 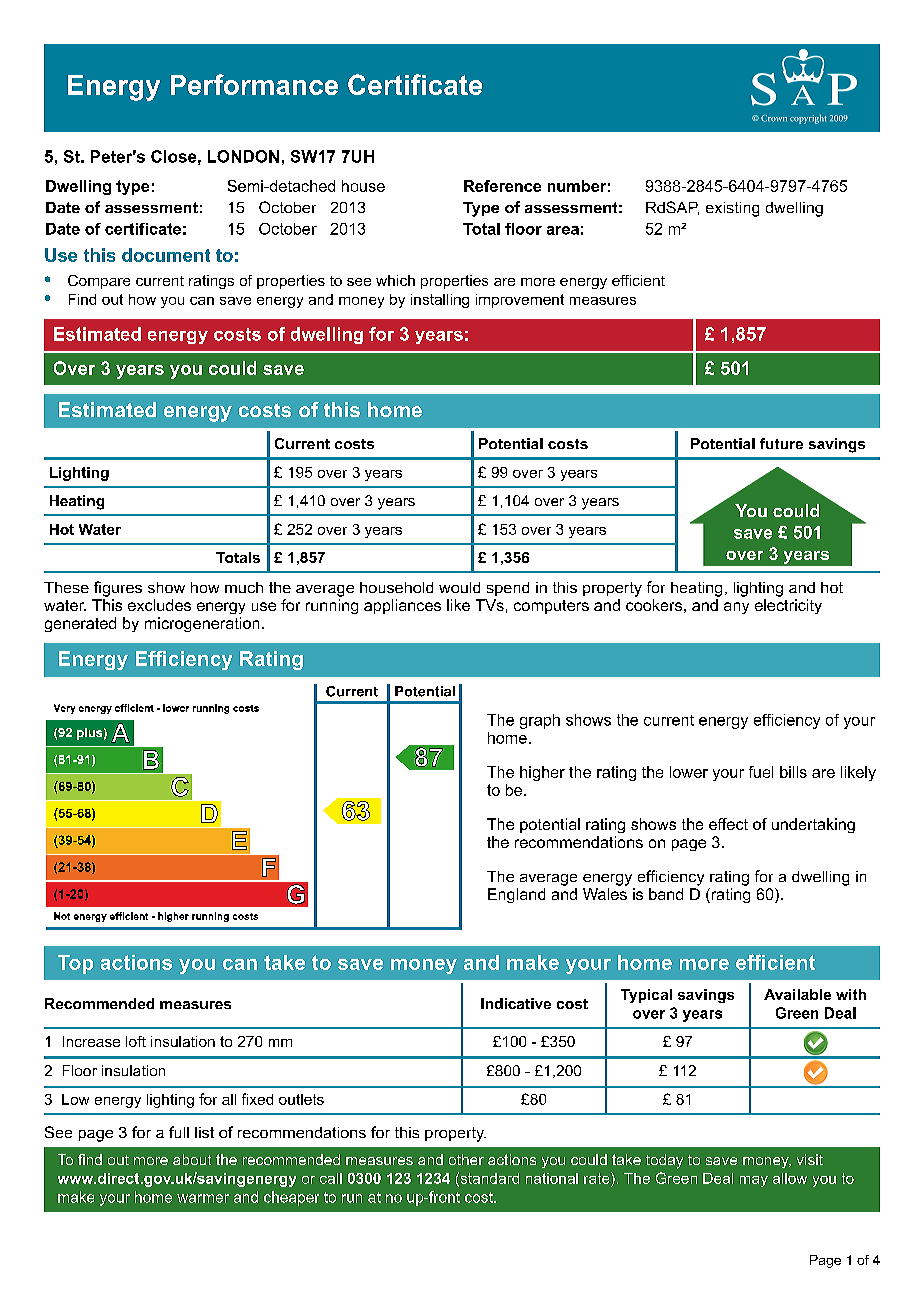 What do you see at coordinates (781, 443) in the image?
I see `future` at bounding box center [781, 443].
